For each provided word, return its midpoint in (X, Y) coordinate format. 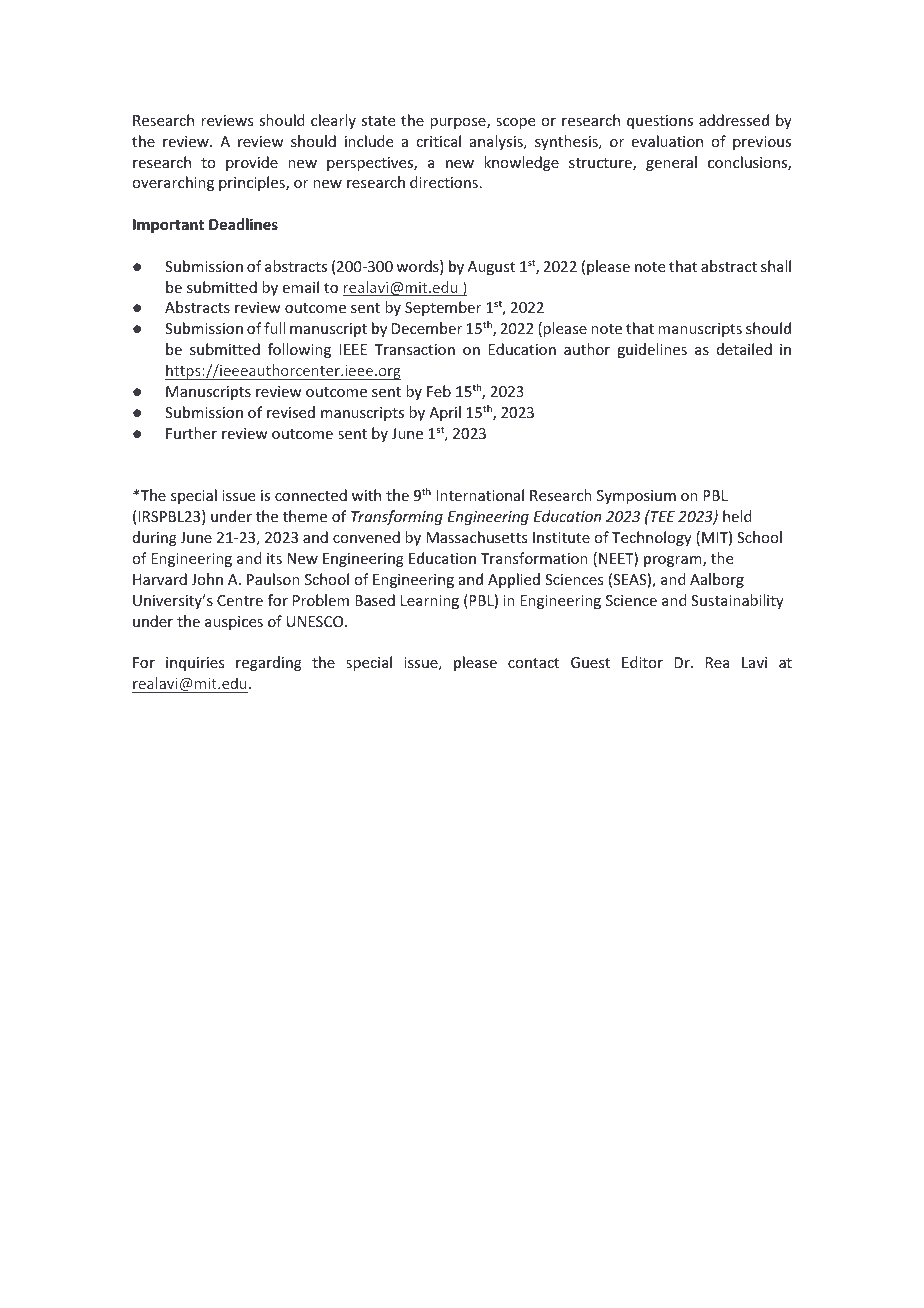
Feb (439, 391)
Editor (642, 662)
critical (438, 141)
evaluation (667, 141)
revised (291, 412)
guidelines (652, 350)
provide (252, 163)
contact (533, 663)
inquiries (195, 664)
